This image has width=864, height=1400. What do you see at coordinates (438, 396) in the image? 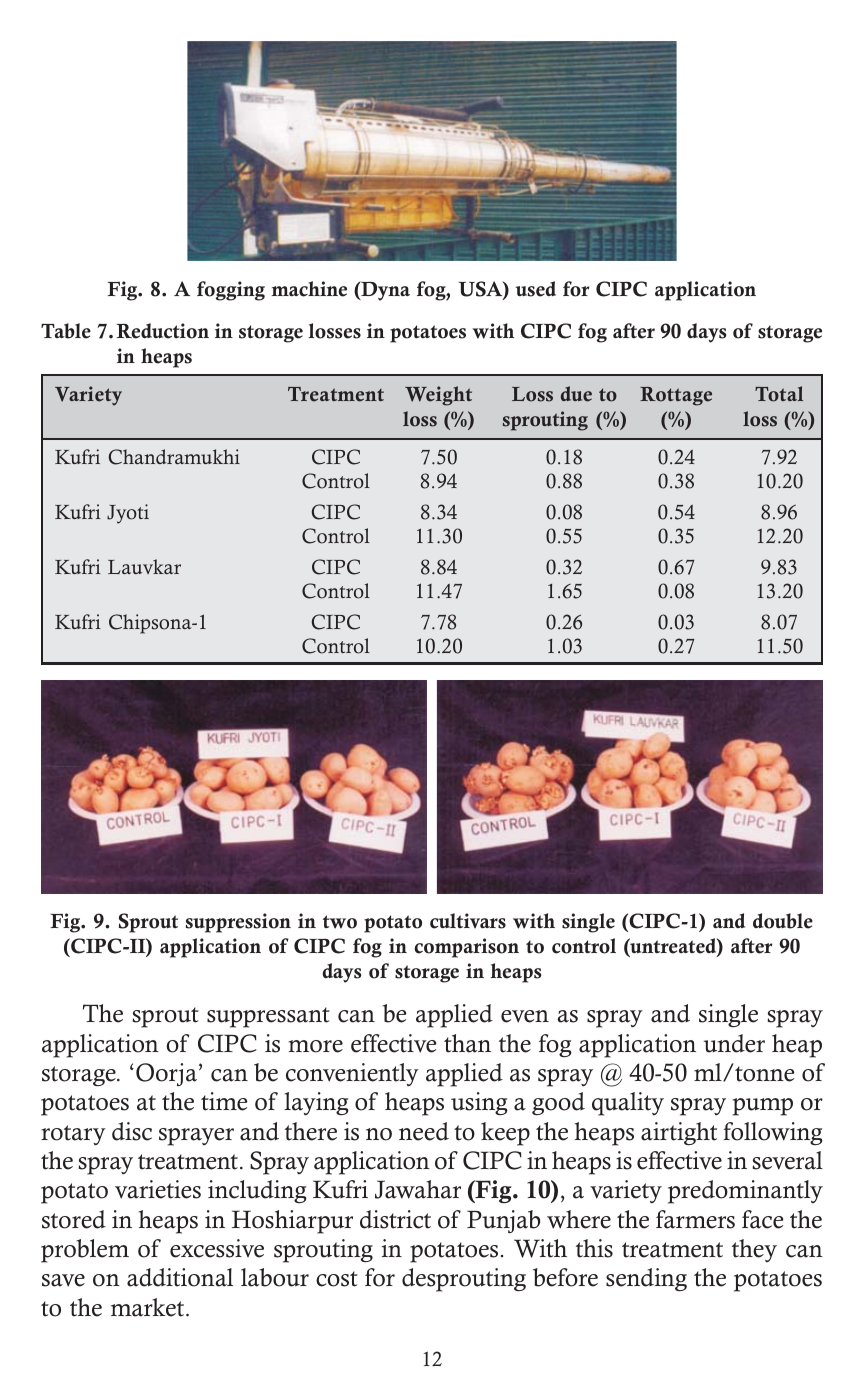
I see `Weight` at bounding box center [438, 396].
